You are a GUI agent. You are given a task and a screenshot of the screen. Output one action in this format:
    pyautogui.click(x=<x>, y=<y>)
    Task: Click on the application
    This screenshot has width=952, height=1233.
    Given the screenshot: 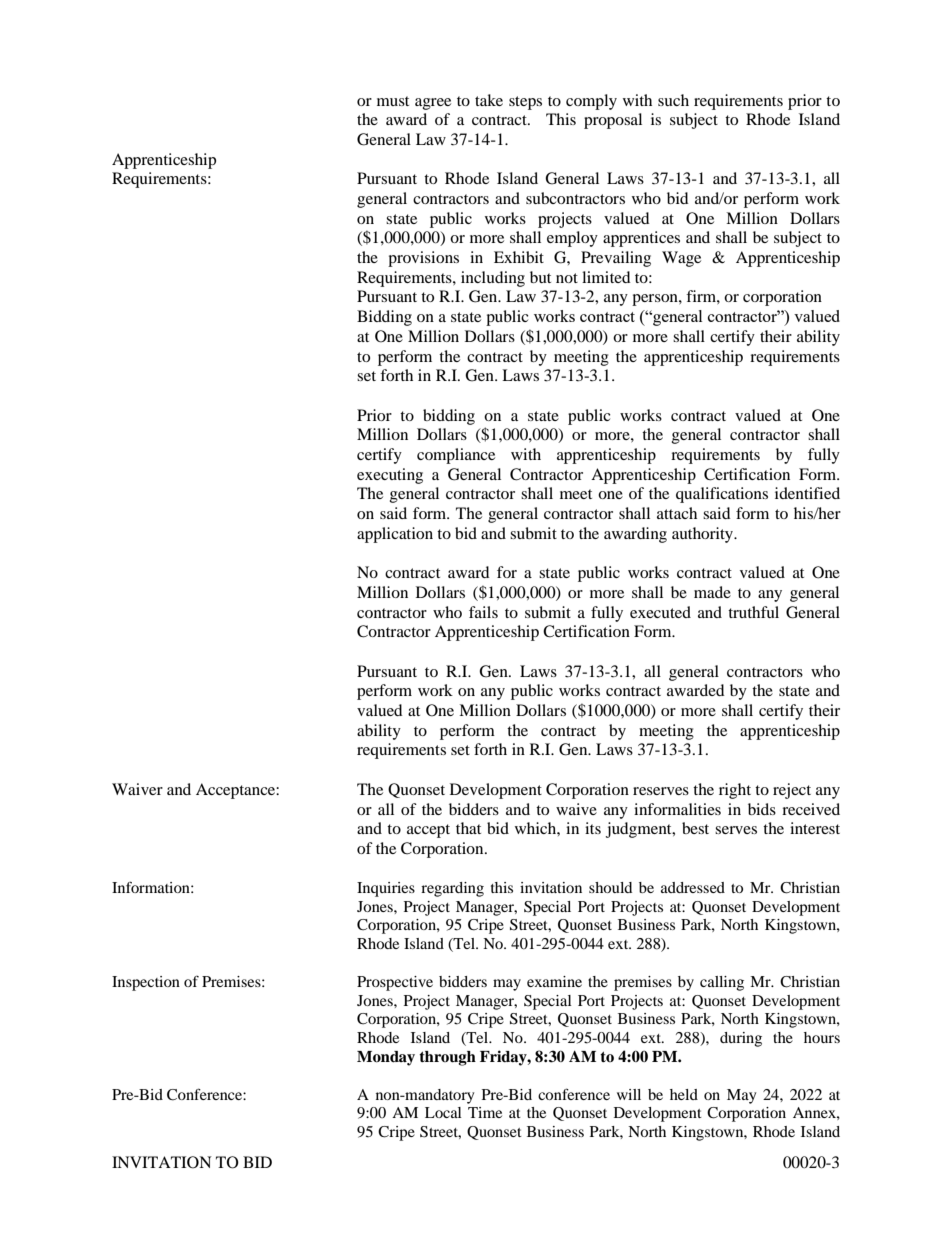 What is the action you would take?
    pyautogui.click(x=395, y=535)
